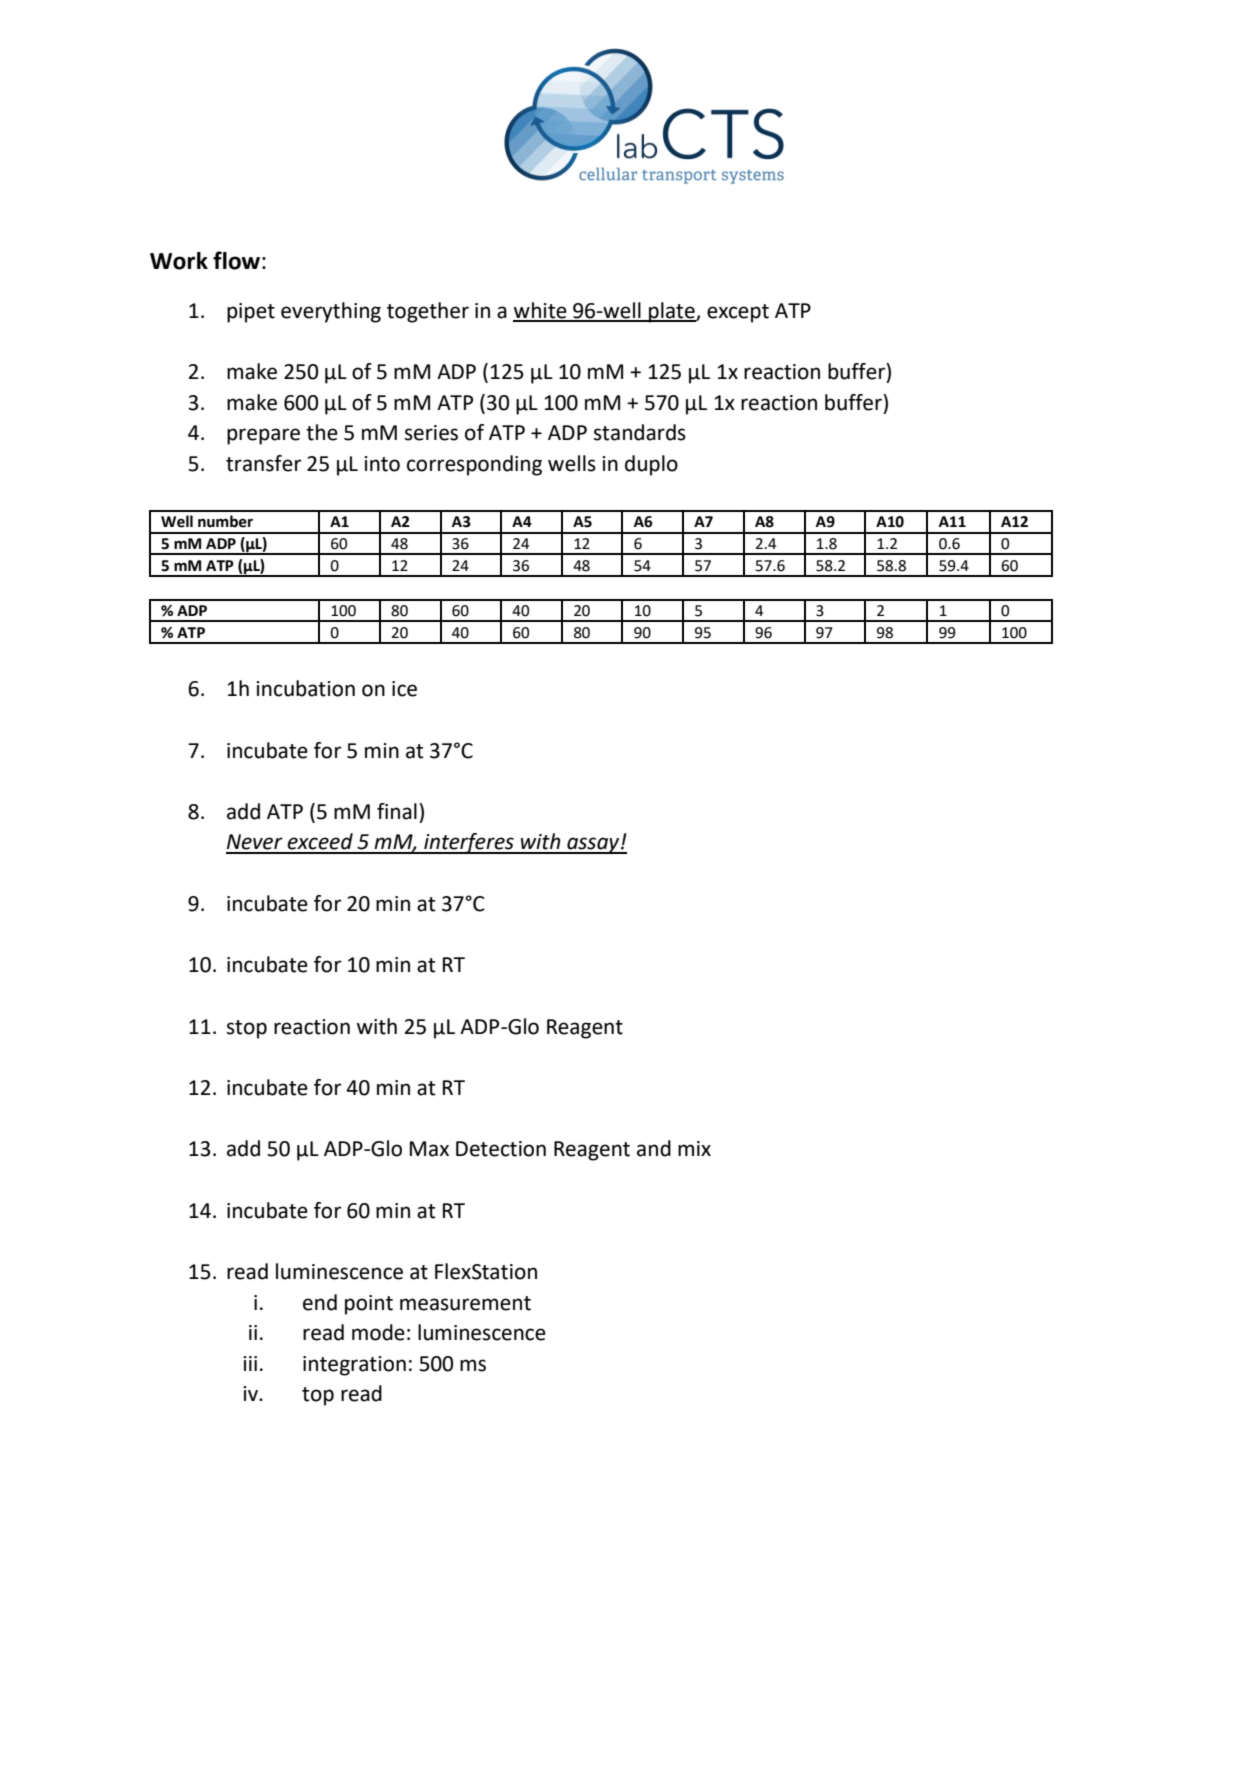 The image size is (1260, 1782). I want to click on incubation, so click(305, 688).
